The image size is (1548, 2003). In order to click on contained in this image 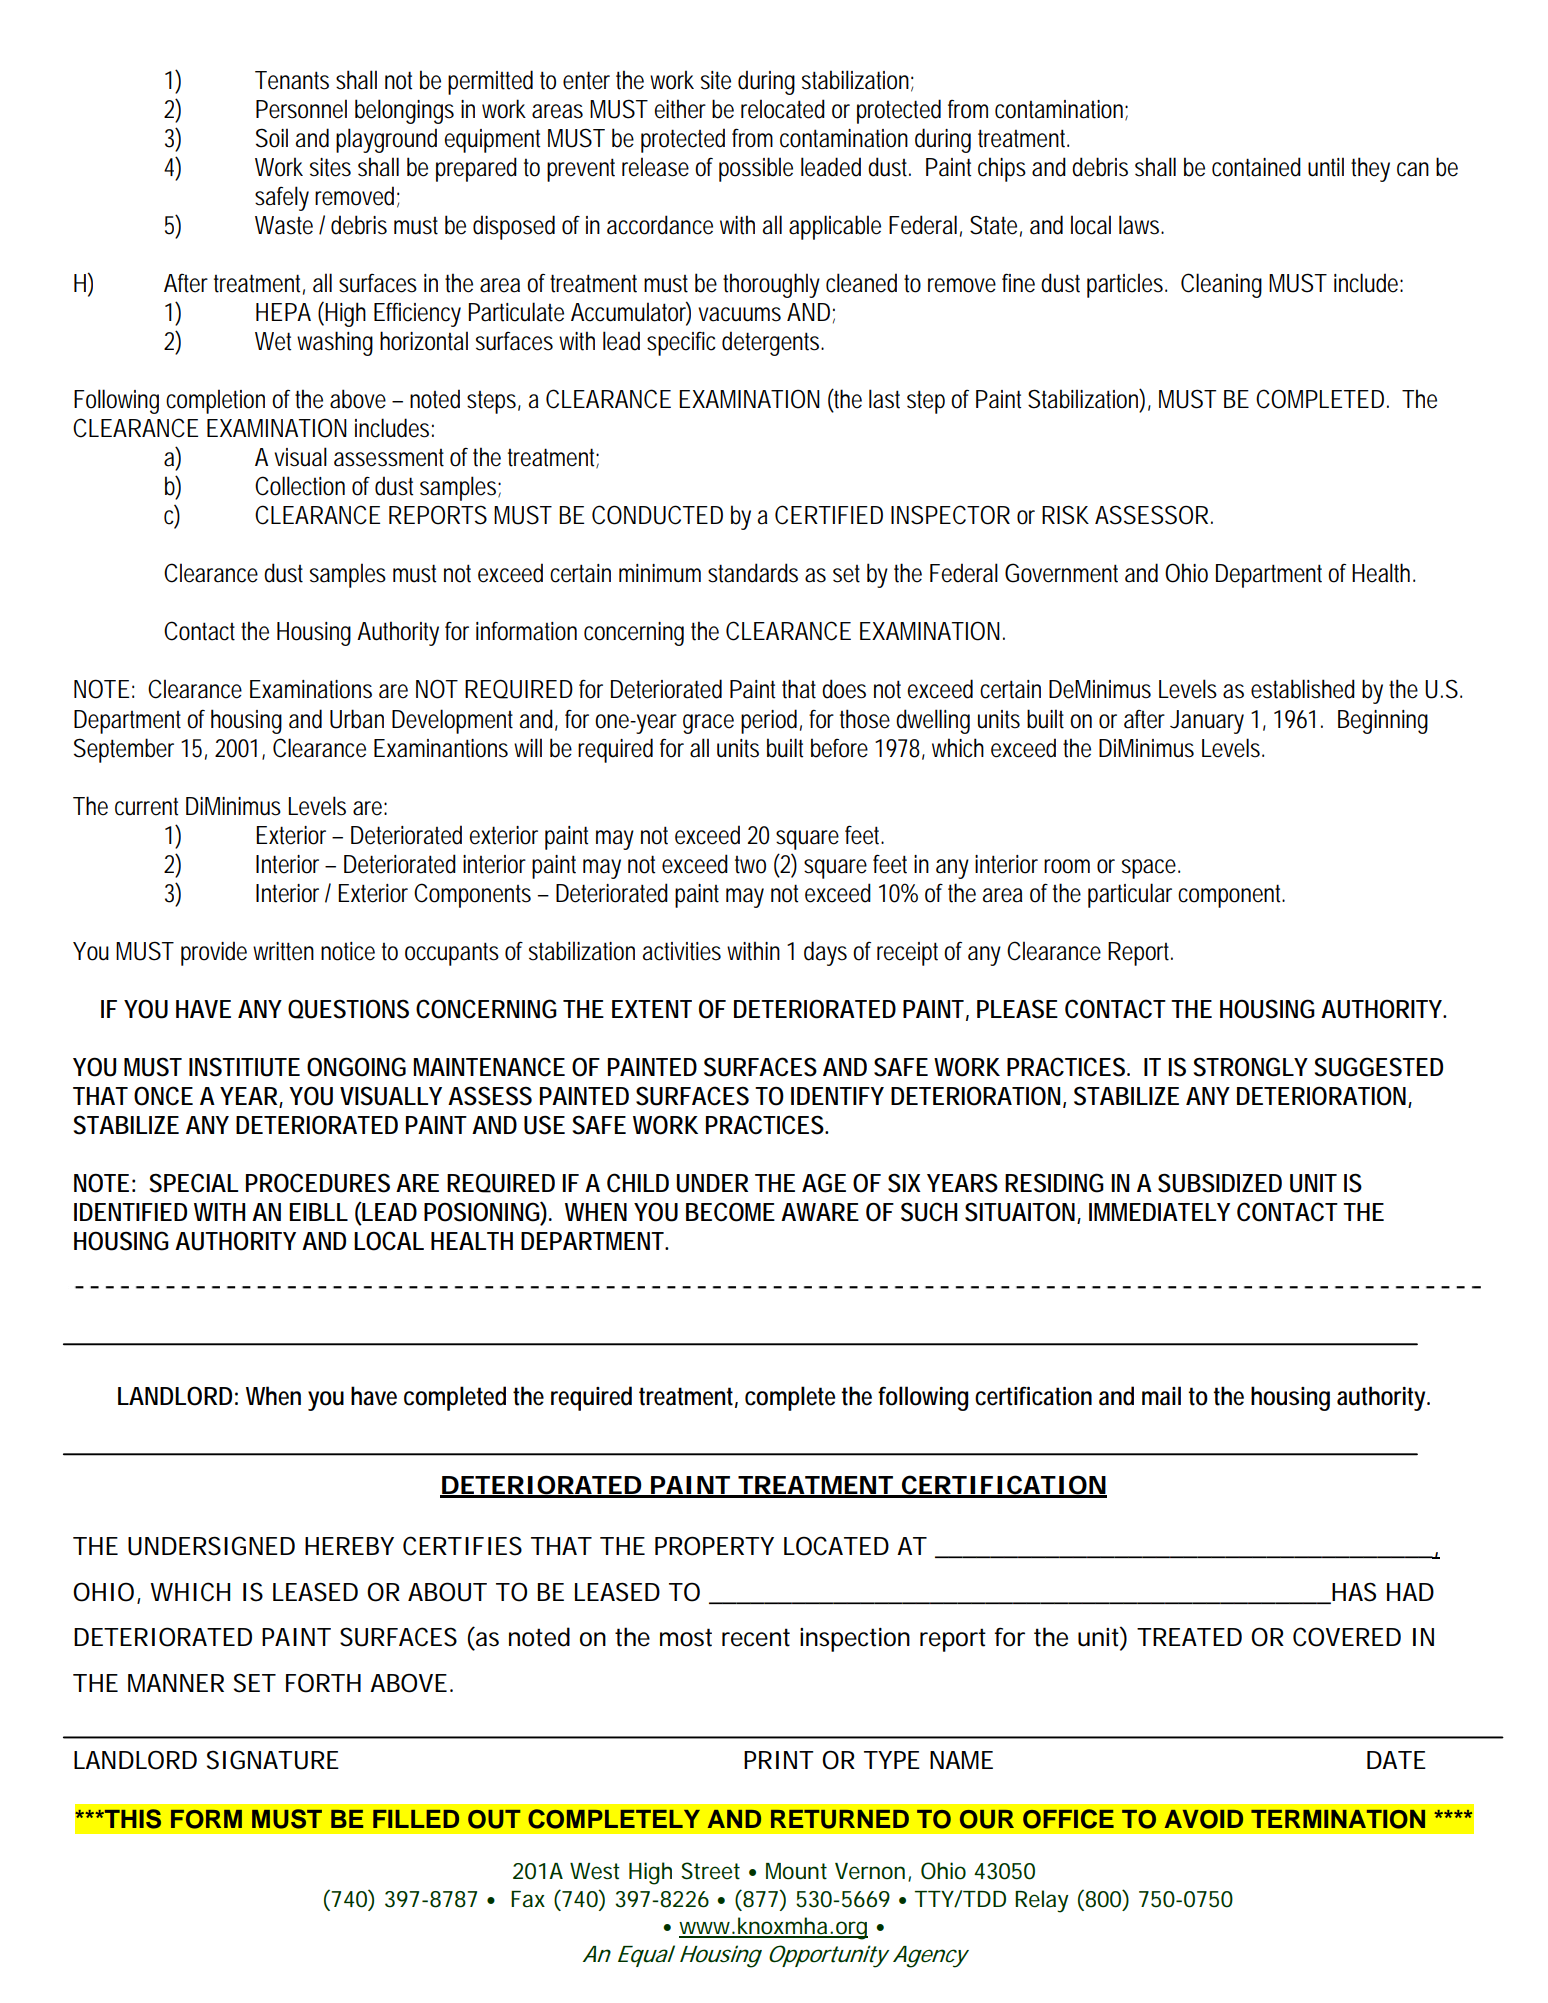, I will do `click(1256, 167)`.
